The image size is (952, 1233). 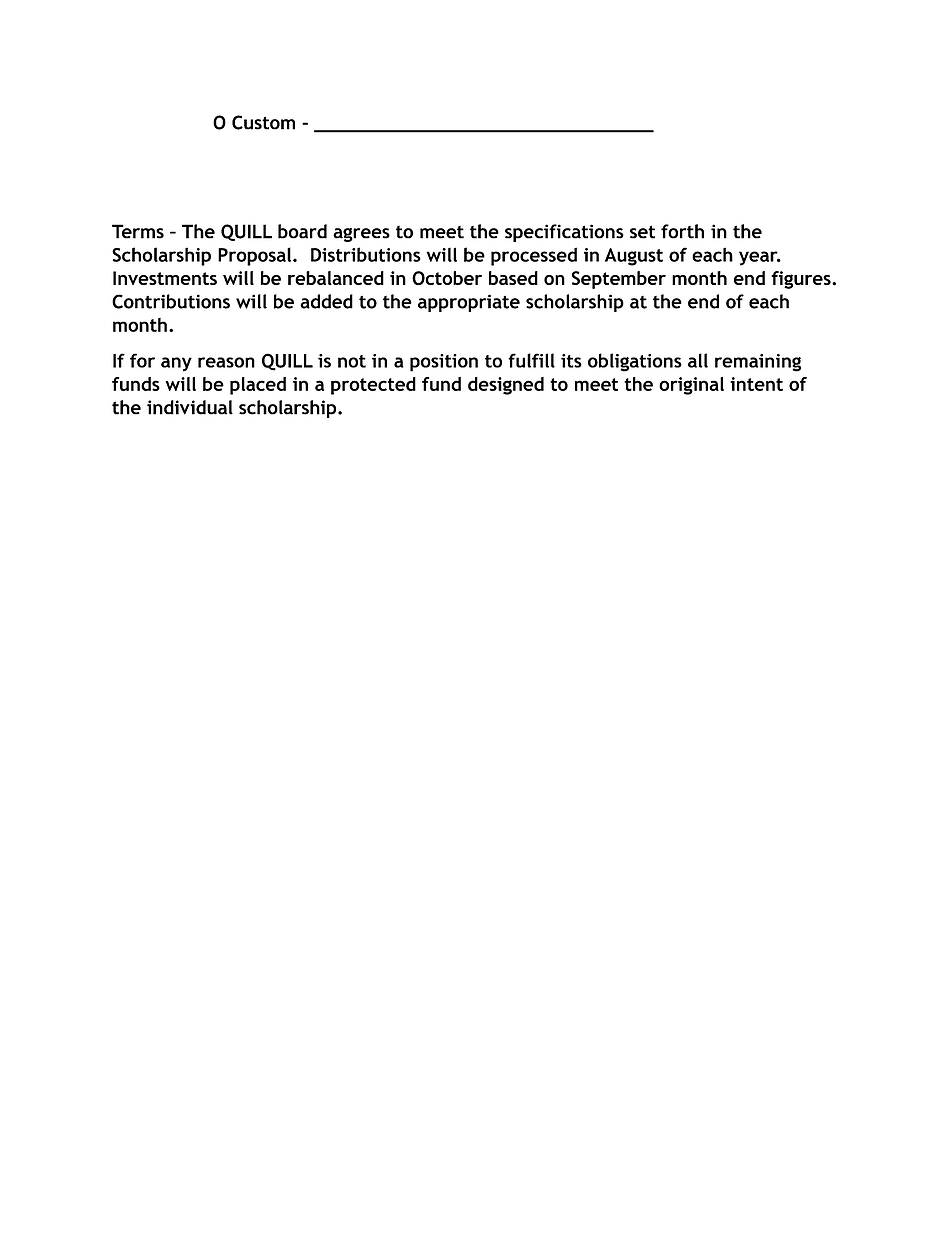 I want to click on specifications, so click(x=564, y=233).
